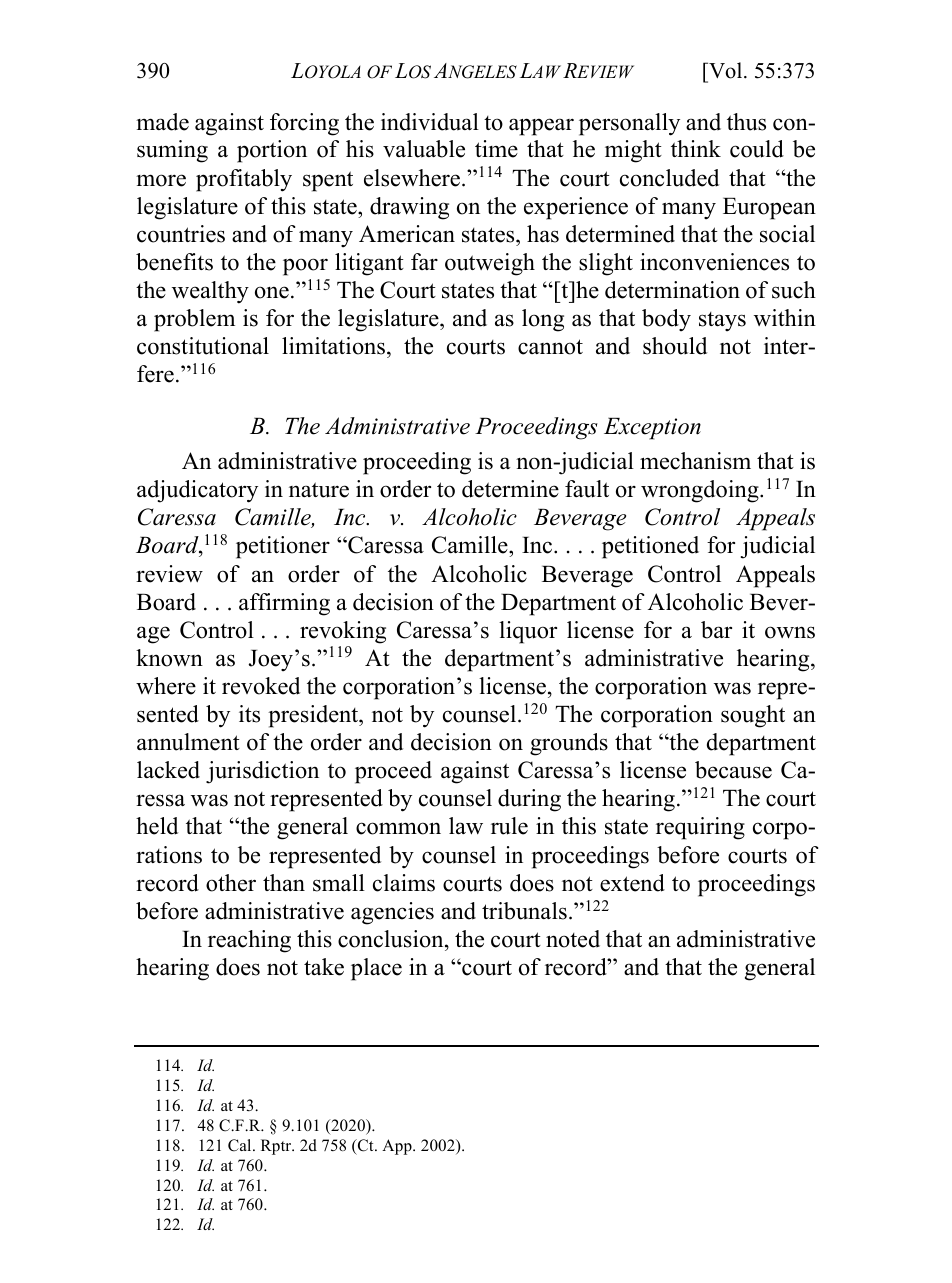  What do you see at coordinates (262, 772) in the screenshot?
I see `jurisdiction` at bounding box center [262, 772].
